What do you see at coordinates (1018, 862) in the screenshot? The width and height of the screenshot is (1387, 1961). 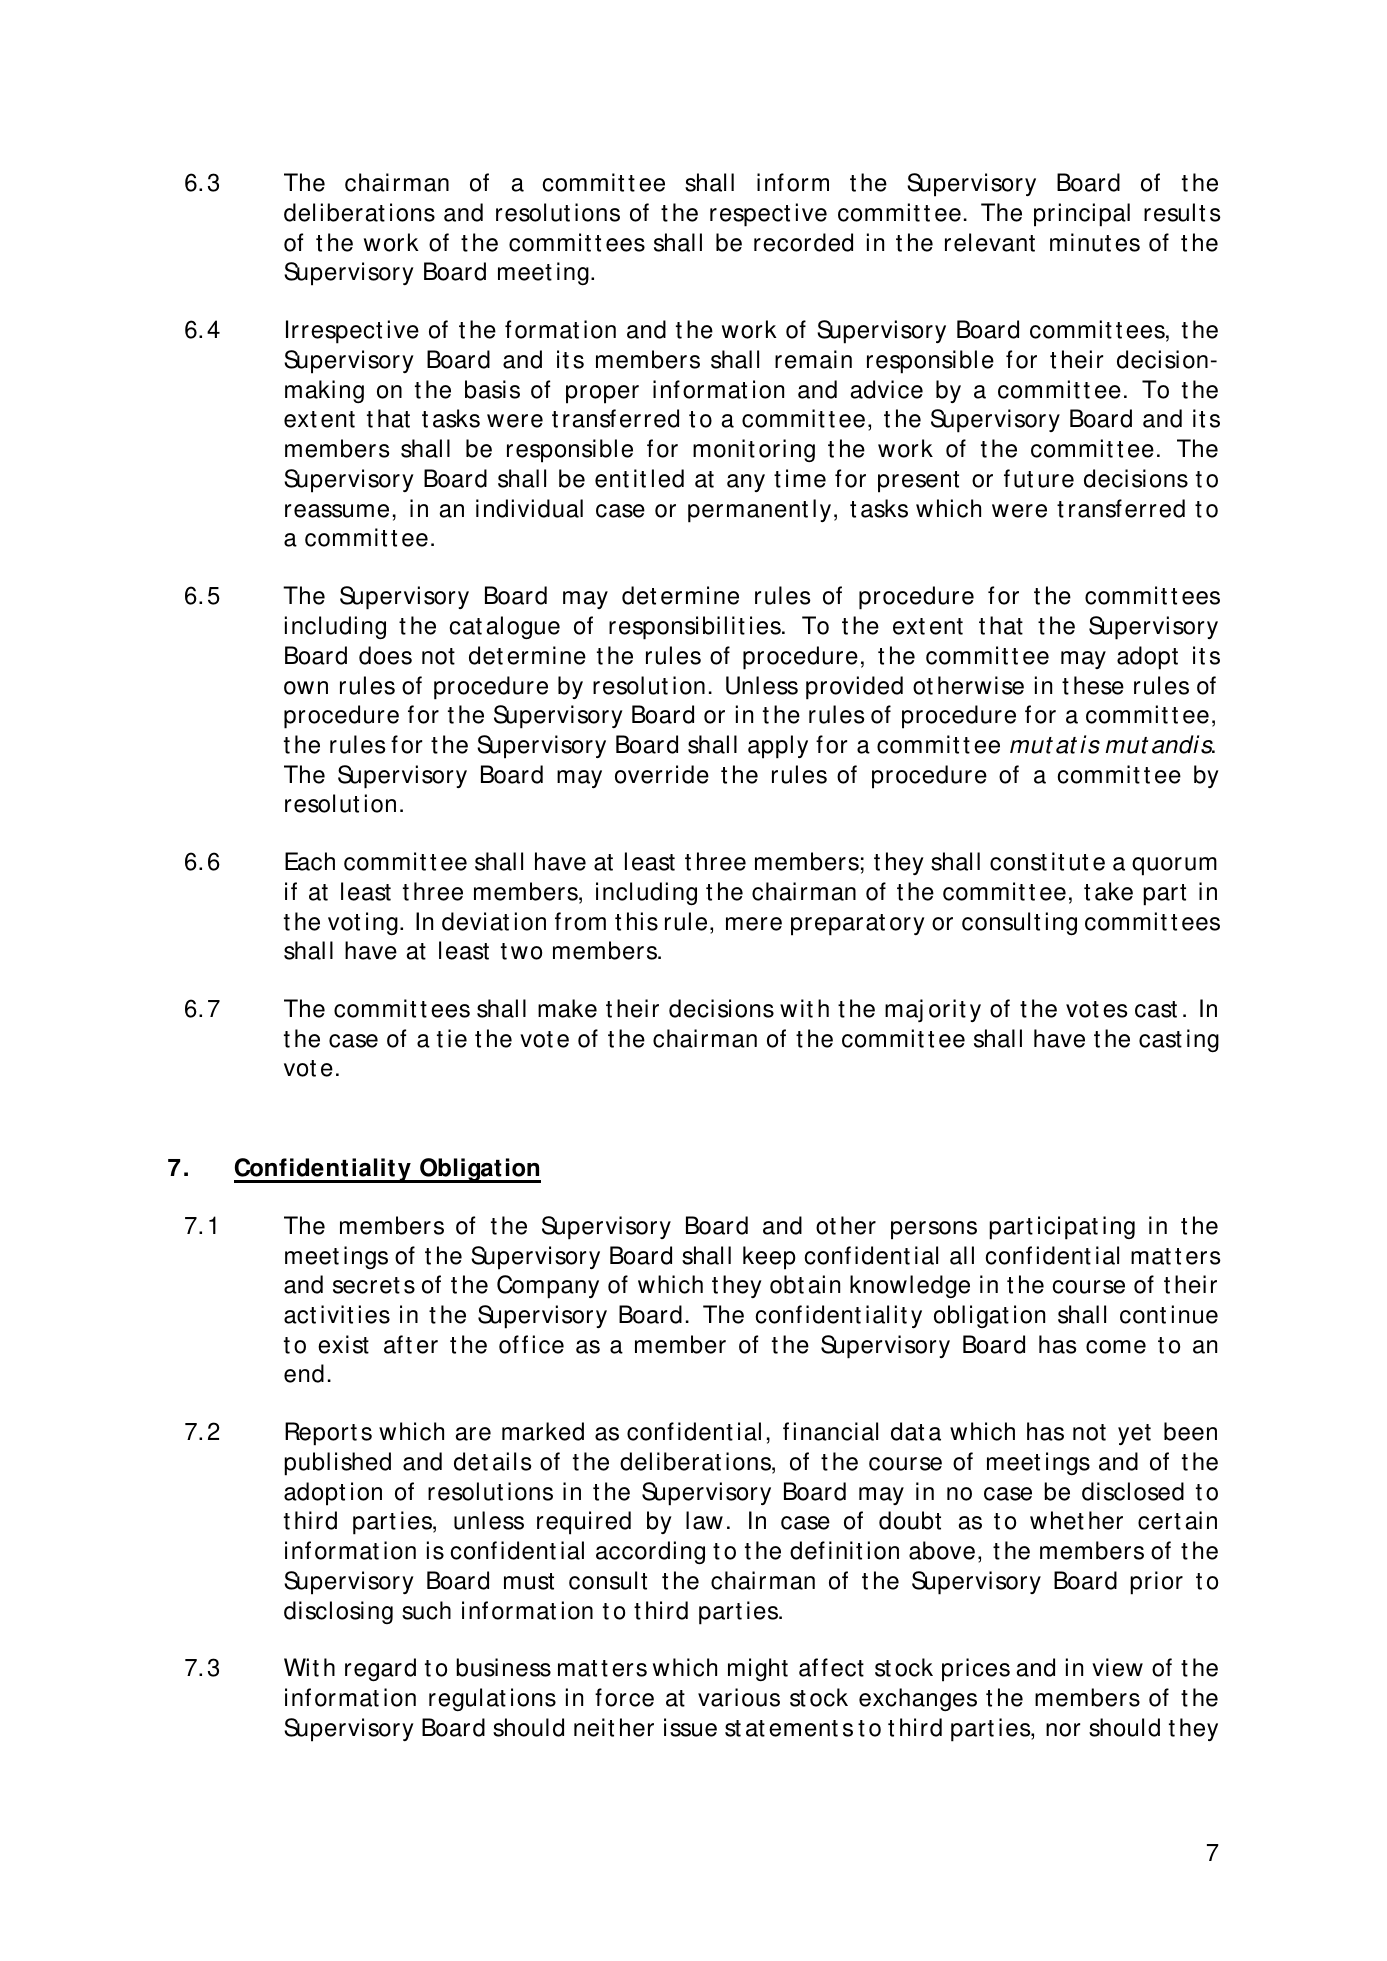 I see `const` at bounding box center [1018, 862].
